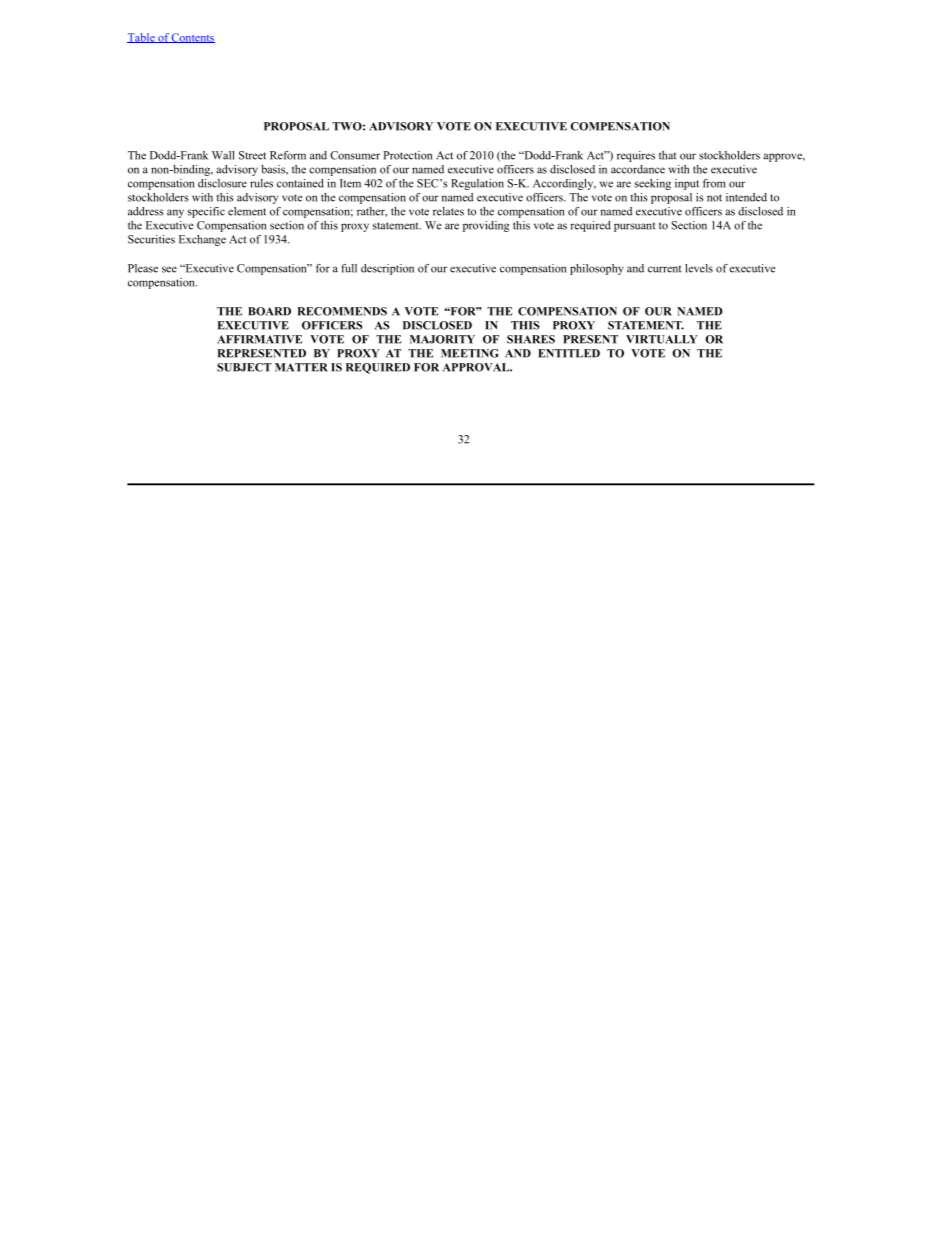  I want to click on Contents, so click(192, 38).
